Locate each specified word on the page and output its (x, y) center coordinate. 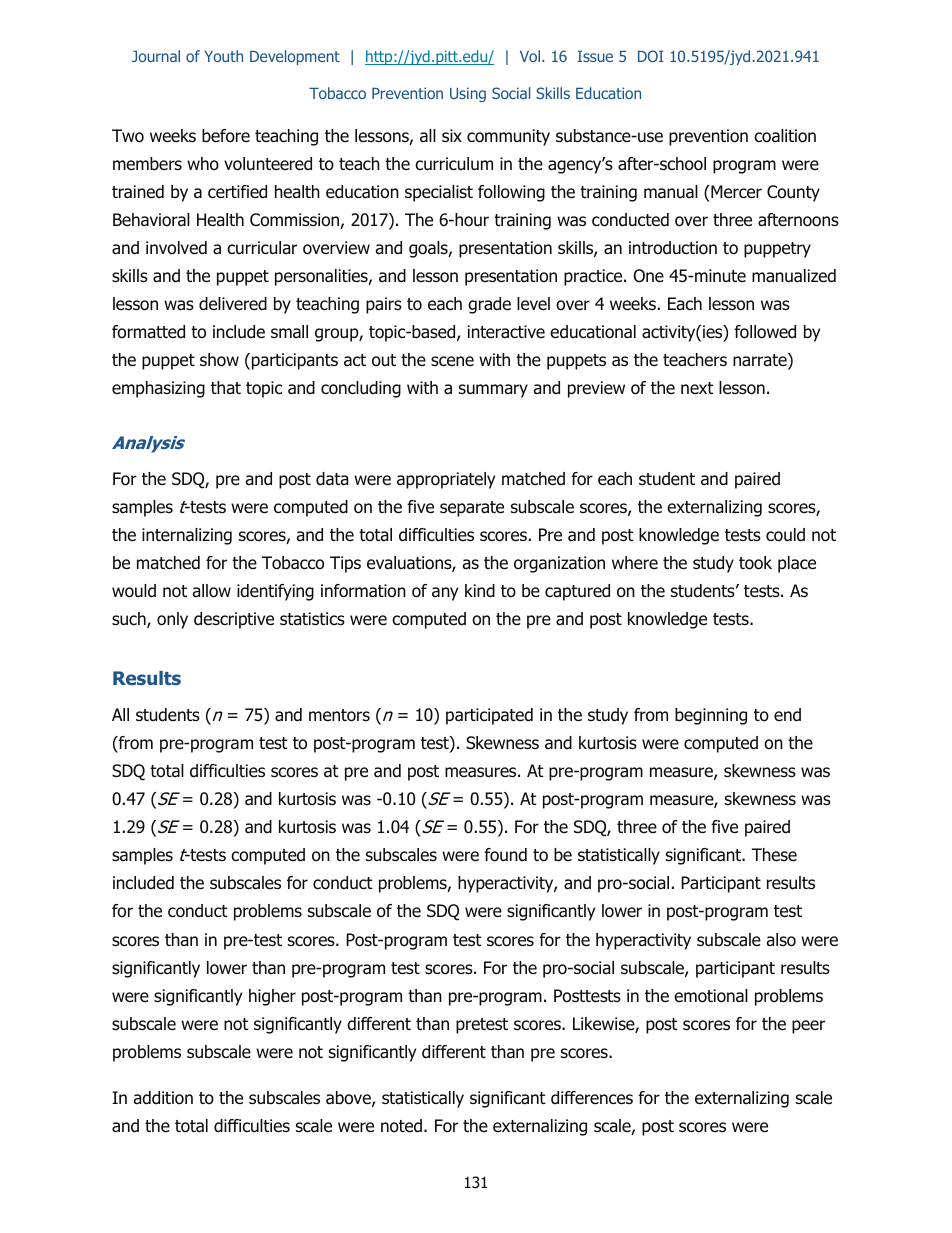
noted (403, 1126)
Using (468, 94)
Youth (223, 56)
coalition (785, 136)
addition (163, 1098)
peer (808, 1027)
